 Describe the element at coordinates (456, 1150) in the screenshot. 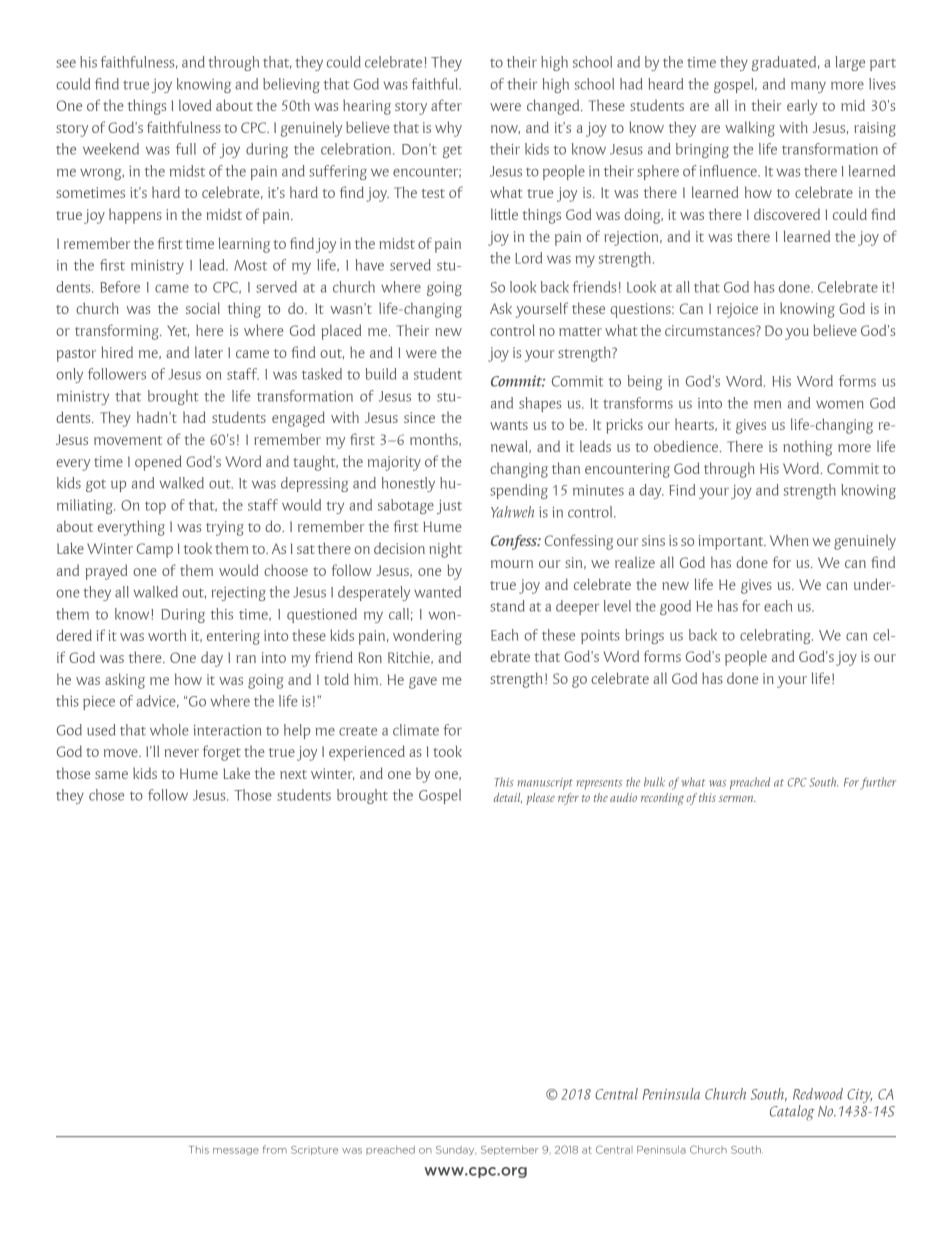

I see `Sunday` at that location.
